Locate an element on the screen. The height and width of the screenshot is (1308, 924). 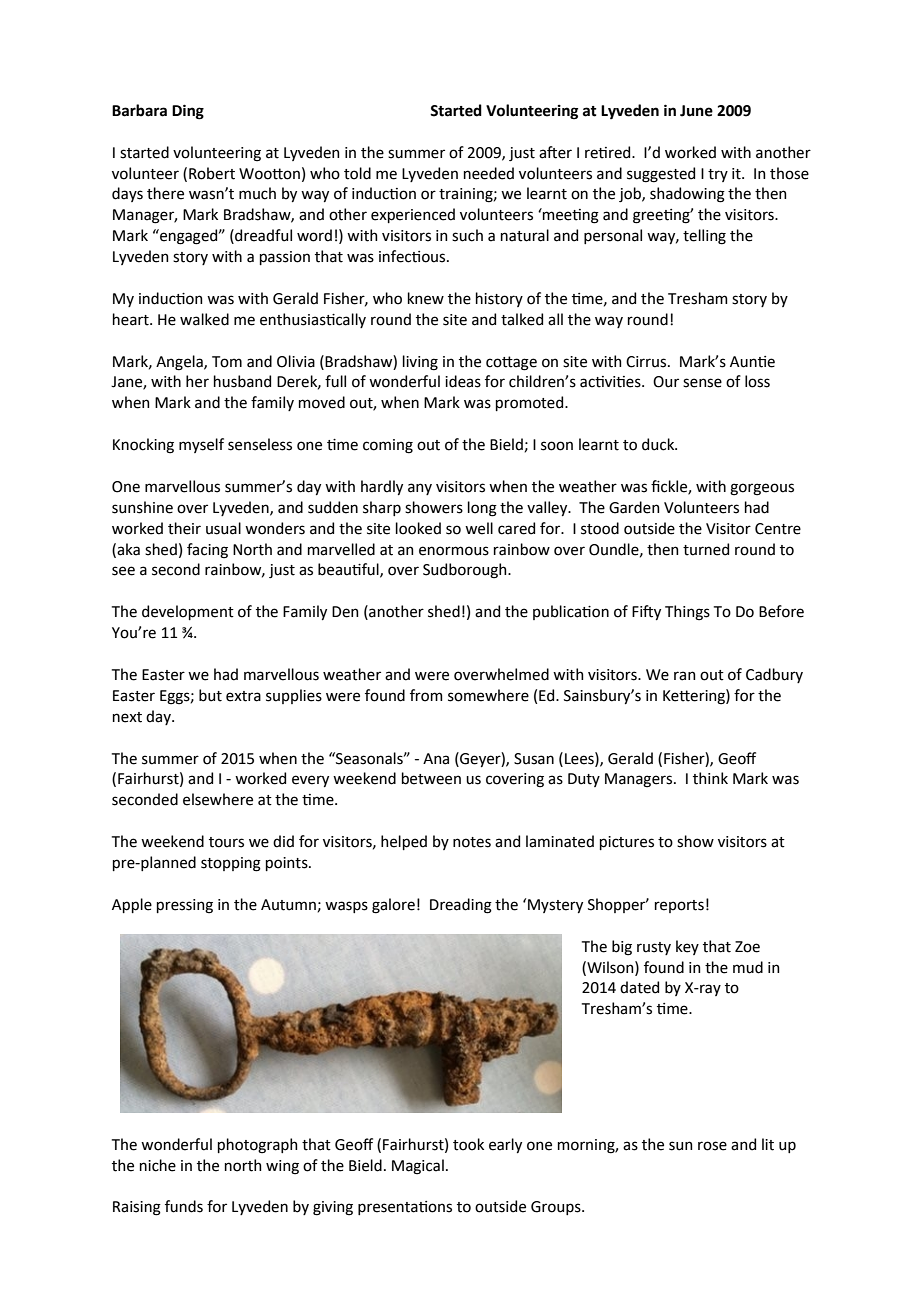
pressing is located at coordinates (185, 906).
